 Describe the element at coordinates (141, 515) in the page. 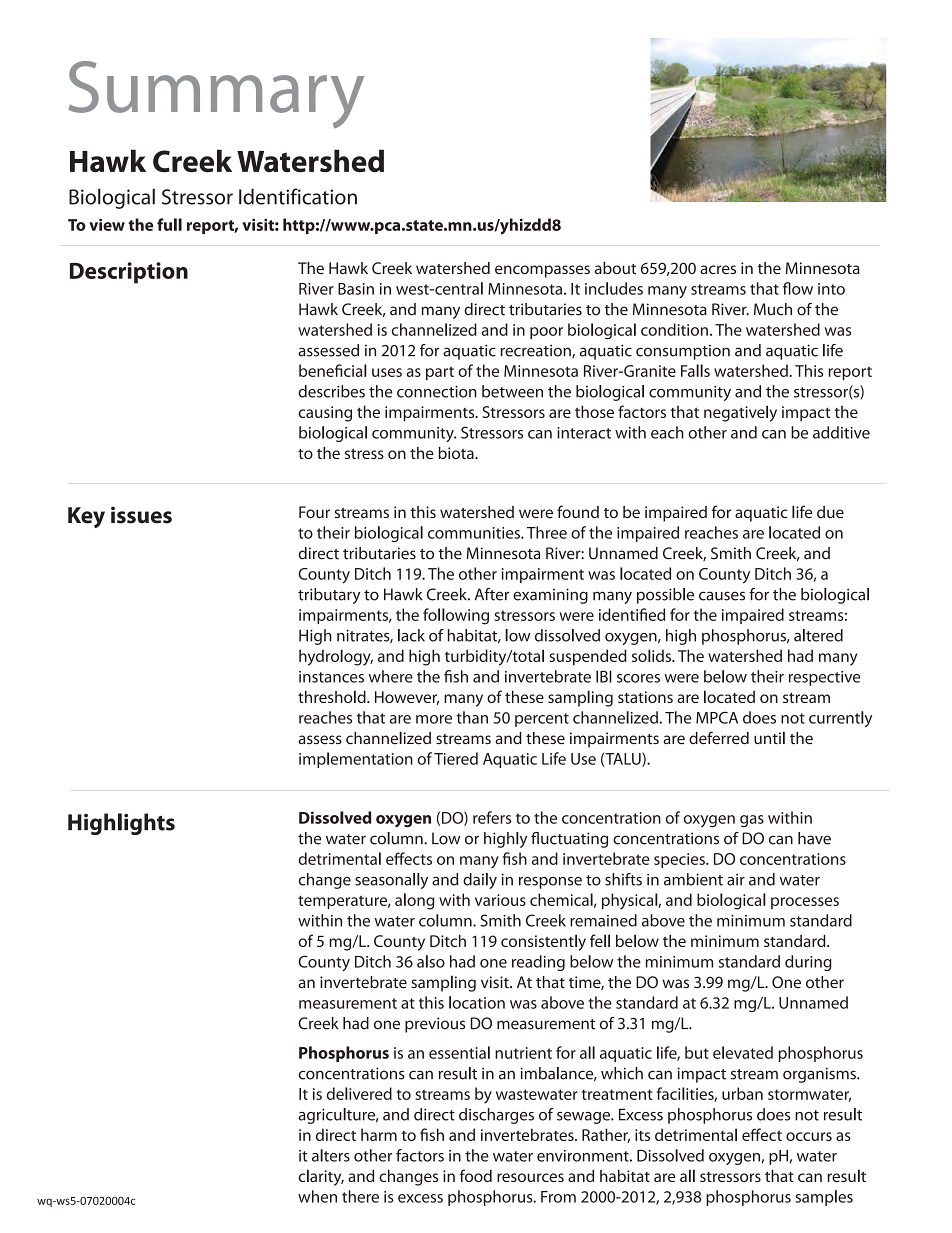

I see `issues` at that location.
